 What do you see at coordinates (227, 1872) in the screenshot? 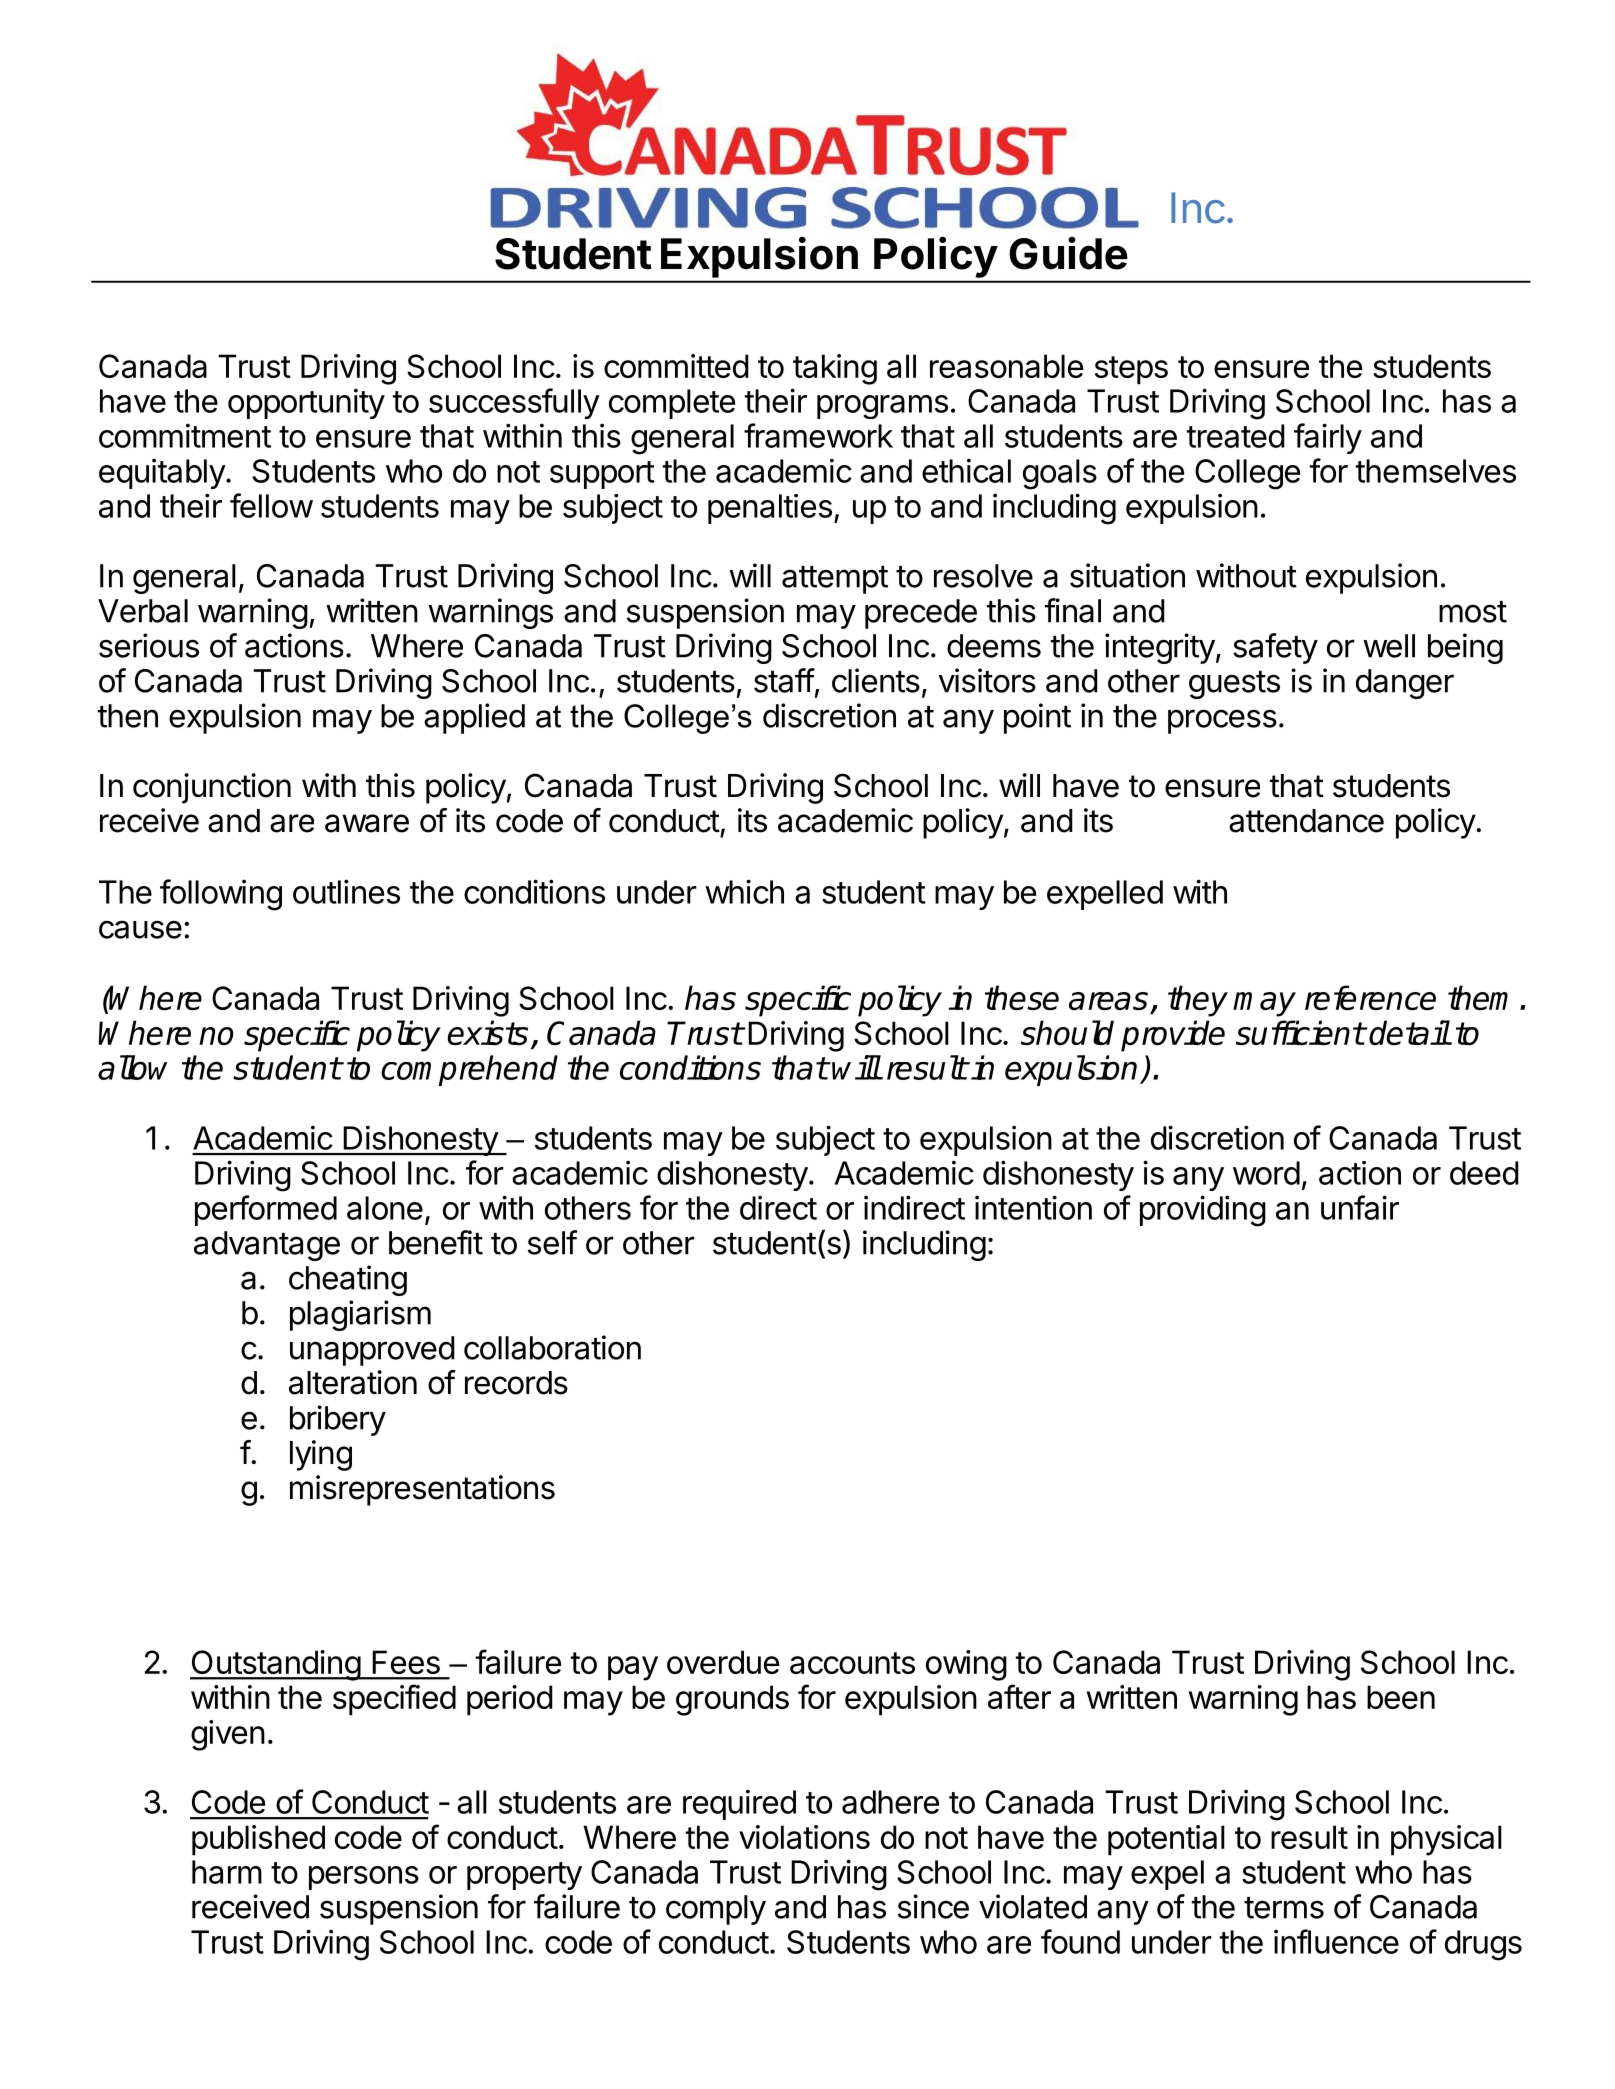
I see `harm` at bounding box center [227, 1872].
